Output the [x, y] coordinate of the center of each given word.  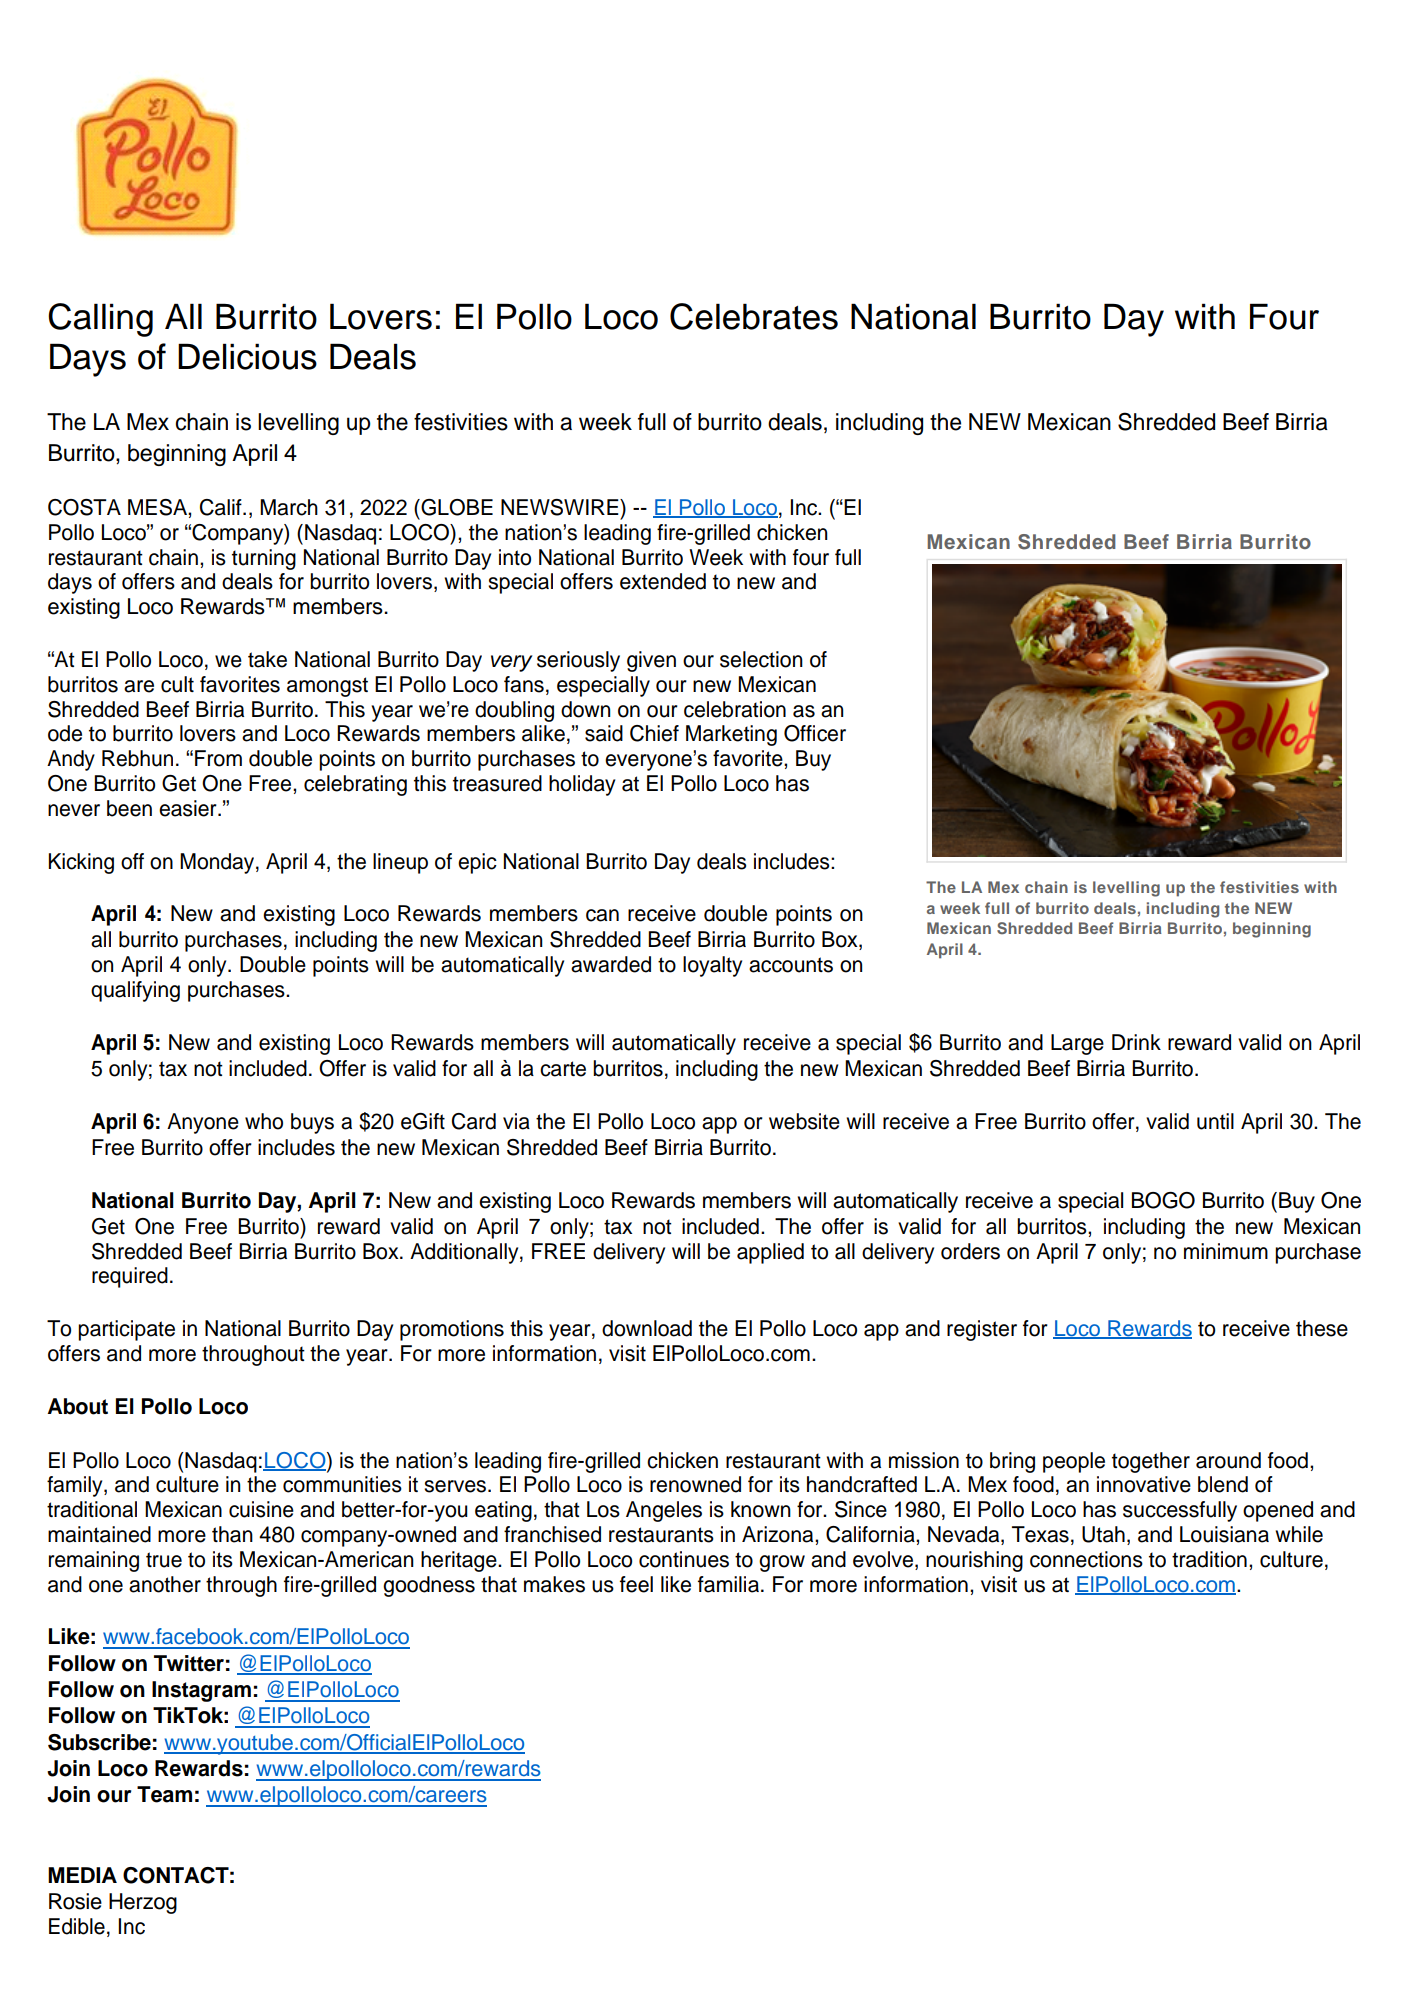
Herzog [143, 1903]
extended [663, 581]
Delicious [247, 356]
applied [770, 1253]
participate [126, 1330]
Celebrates [754, 316]
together [1151, 1462]
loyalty [712, 966]
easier [189, 808]
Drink [1136, 1042]
